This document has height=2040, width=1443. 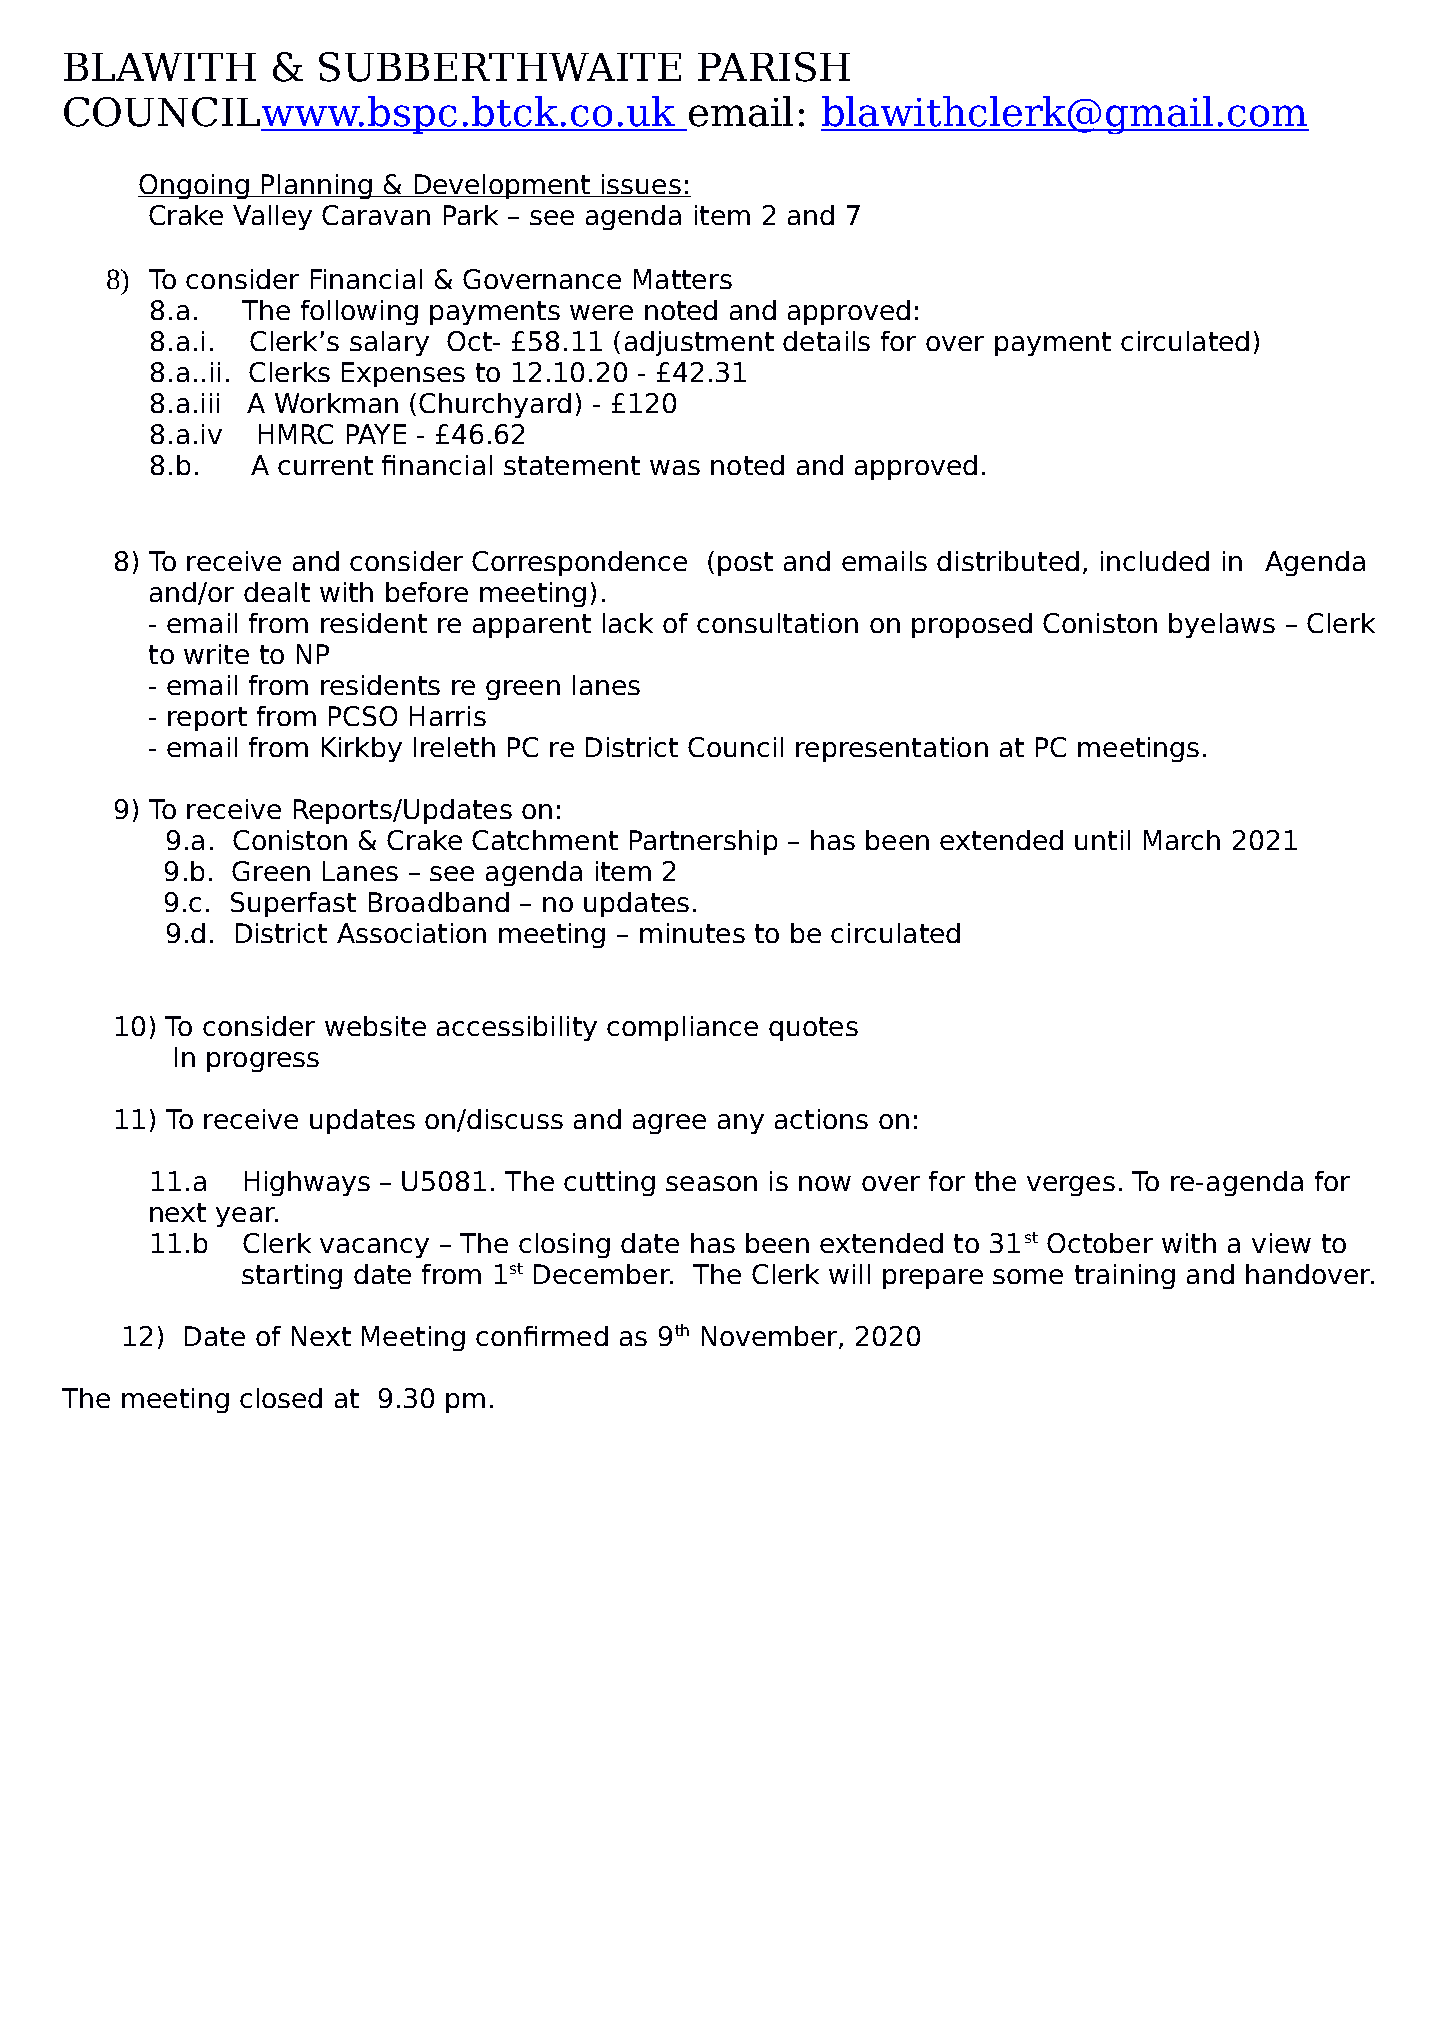 What do you see at coordinates (774, 67) in the document?
I see `PARISH` at bounding box center [774, 67].
